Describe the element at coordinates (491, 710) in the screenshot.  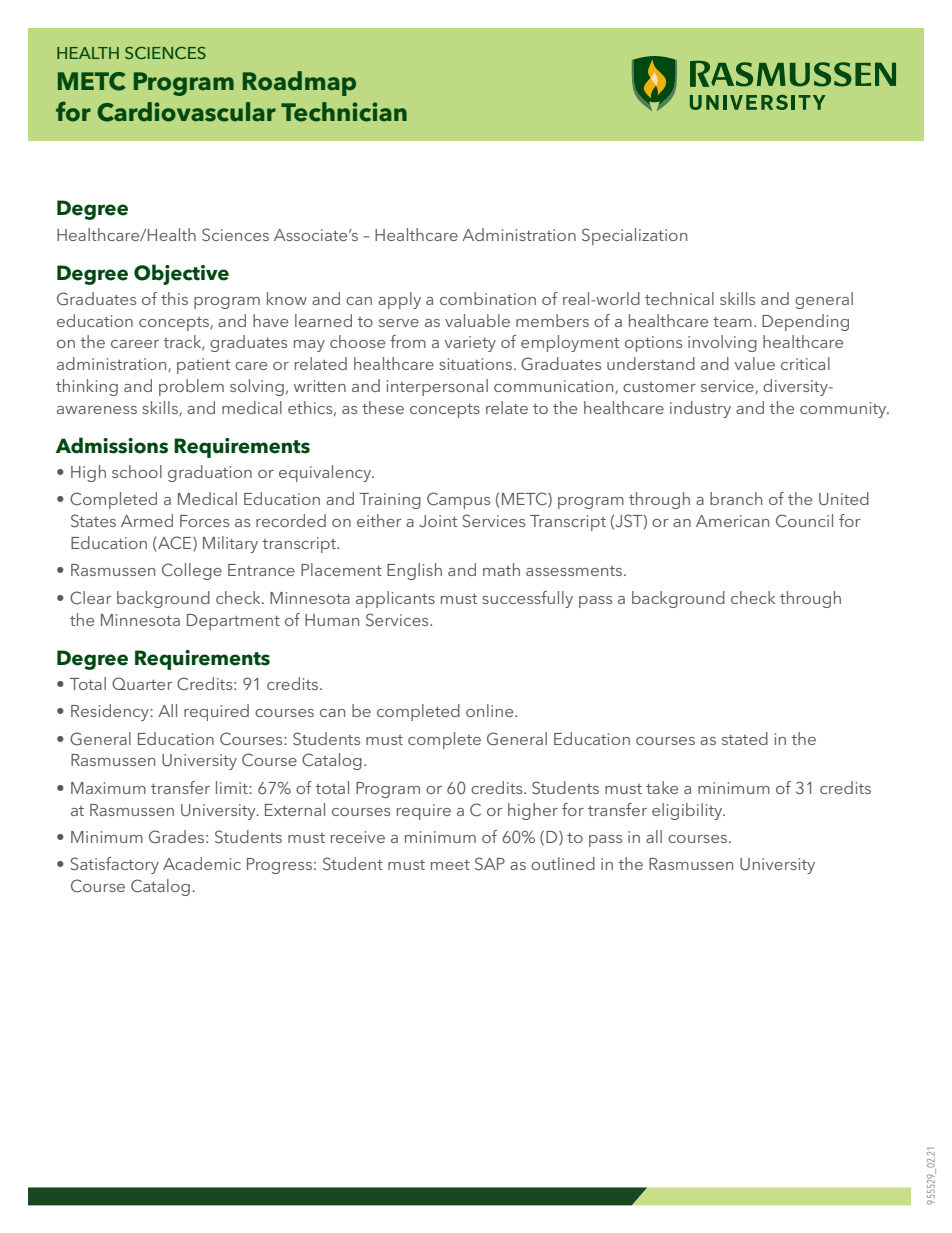
I see `online` at that location.
